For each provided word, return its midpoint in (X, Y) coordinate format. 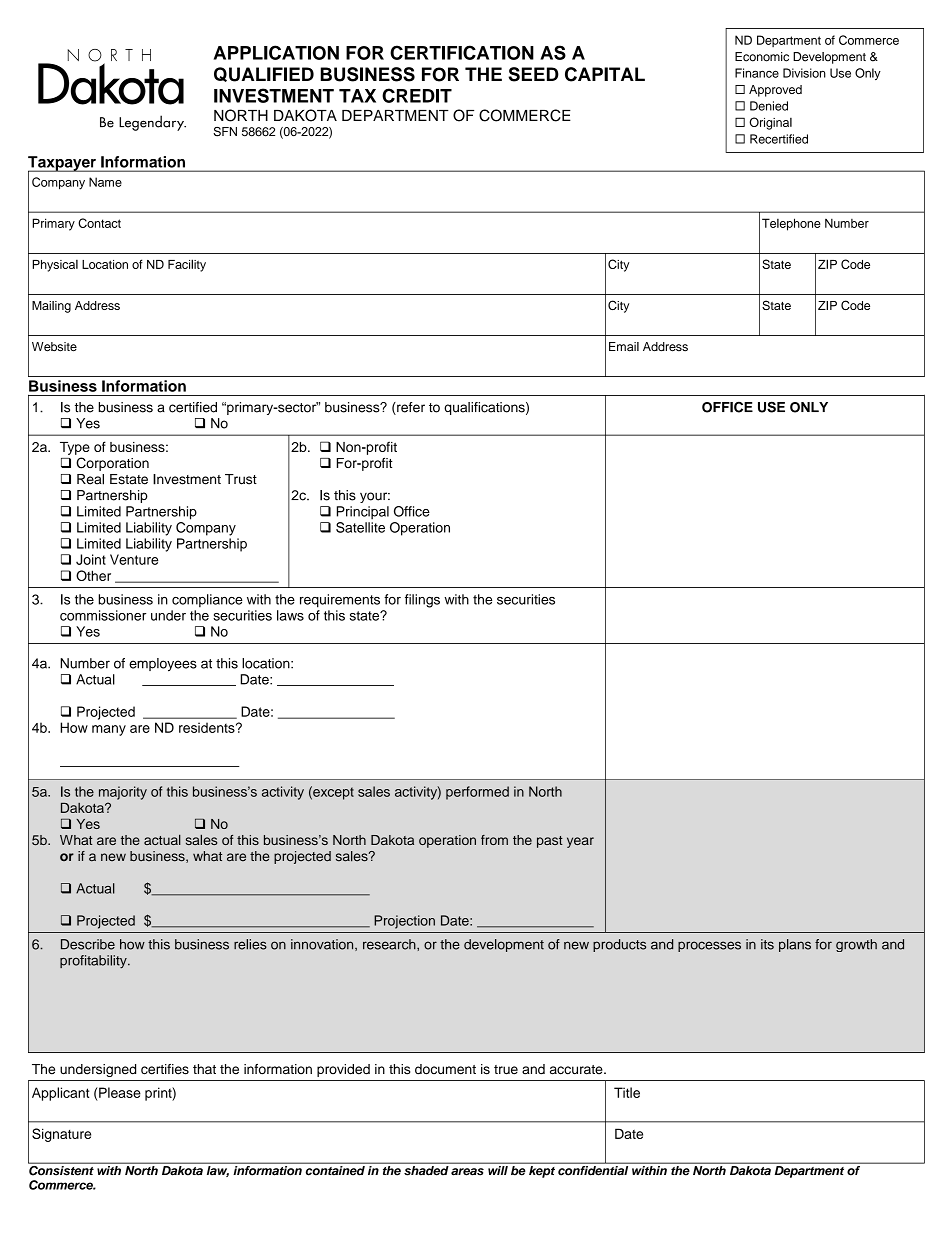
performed (477, 793)
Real (90, 479)
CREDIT (417, 95)
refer (410, 408)
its (767, 944)
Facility (187, 265)
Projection (404, 922)
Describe (88, 944)
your (375, 497)
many (109, 730)
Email (624, 347)
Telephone (791, 224)
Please (119, 1092)
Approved (775, 91)
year (580, 842)
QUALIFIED (264, 74)
